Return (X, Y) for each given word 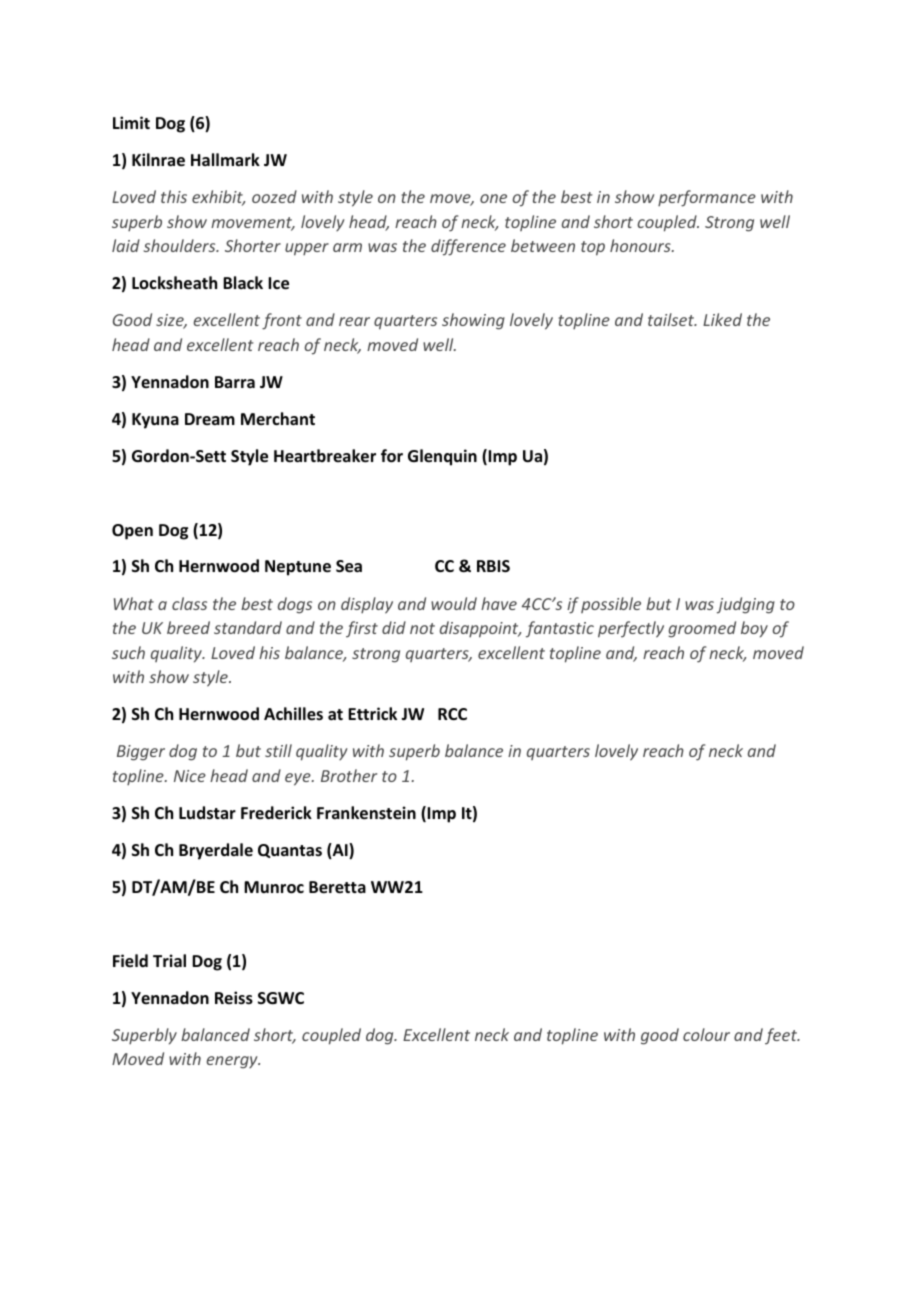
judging (746, 605)
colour (706, 1034)
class (189, 603)
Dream (210, 419)
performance (707, 198)
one (493, 198)
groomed (702, 629)
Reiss (234, 998)
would (454, 603)
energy (233, 1062)
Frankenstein (366, 813)
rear (354, 321)
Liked (722, 319)
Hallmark (225, 159)
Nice (190, 776)
